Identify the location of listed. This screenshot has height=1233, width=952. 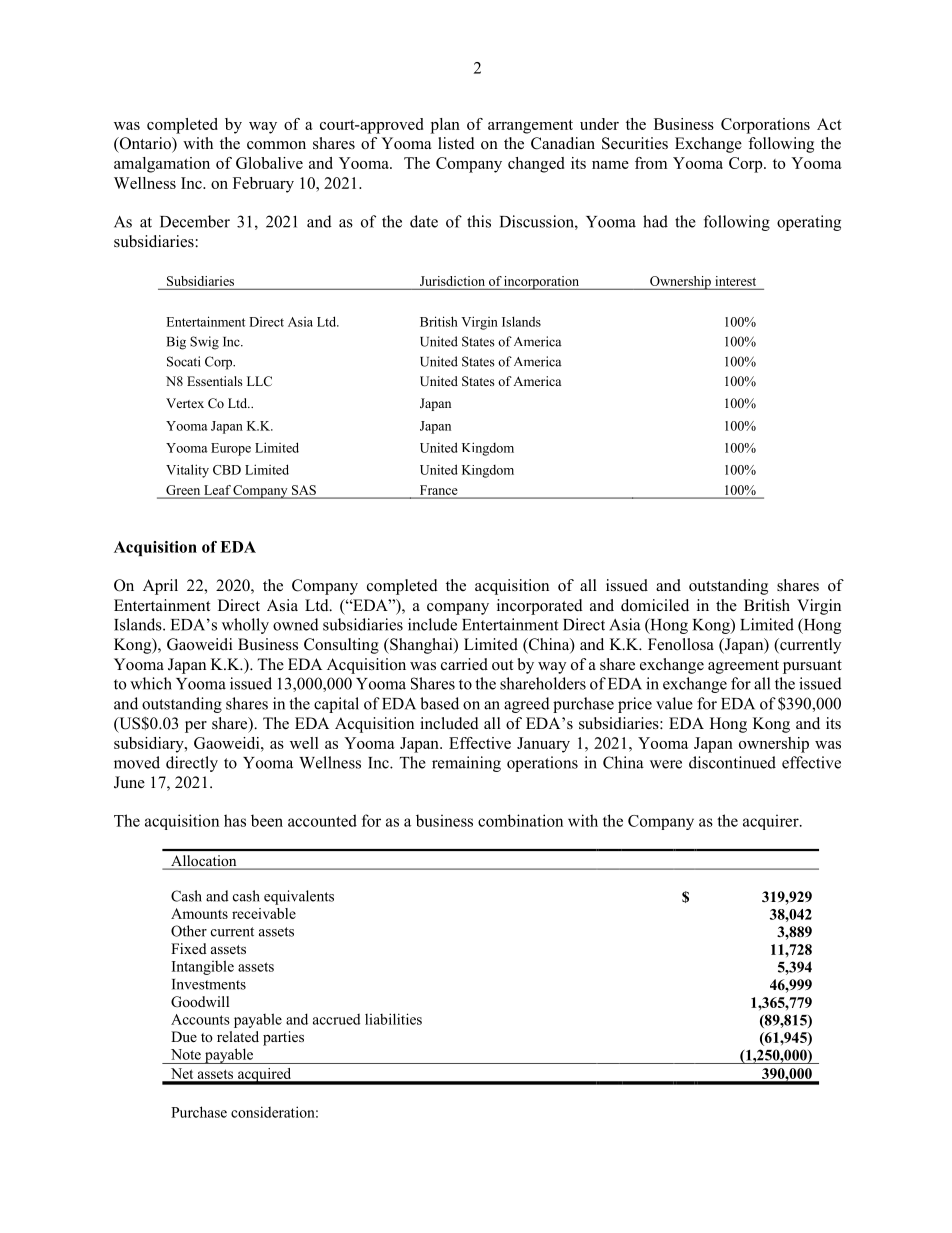
(456, 143).
